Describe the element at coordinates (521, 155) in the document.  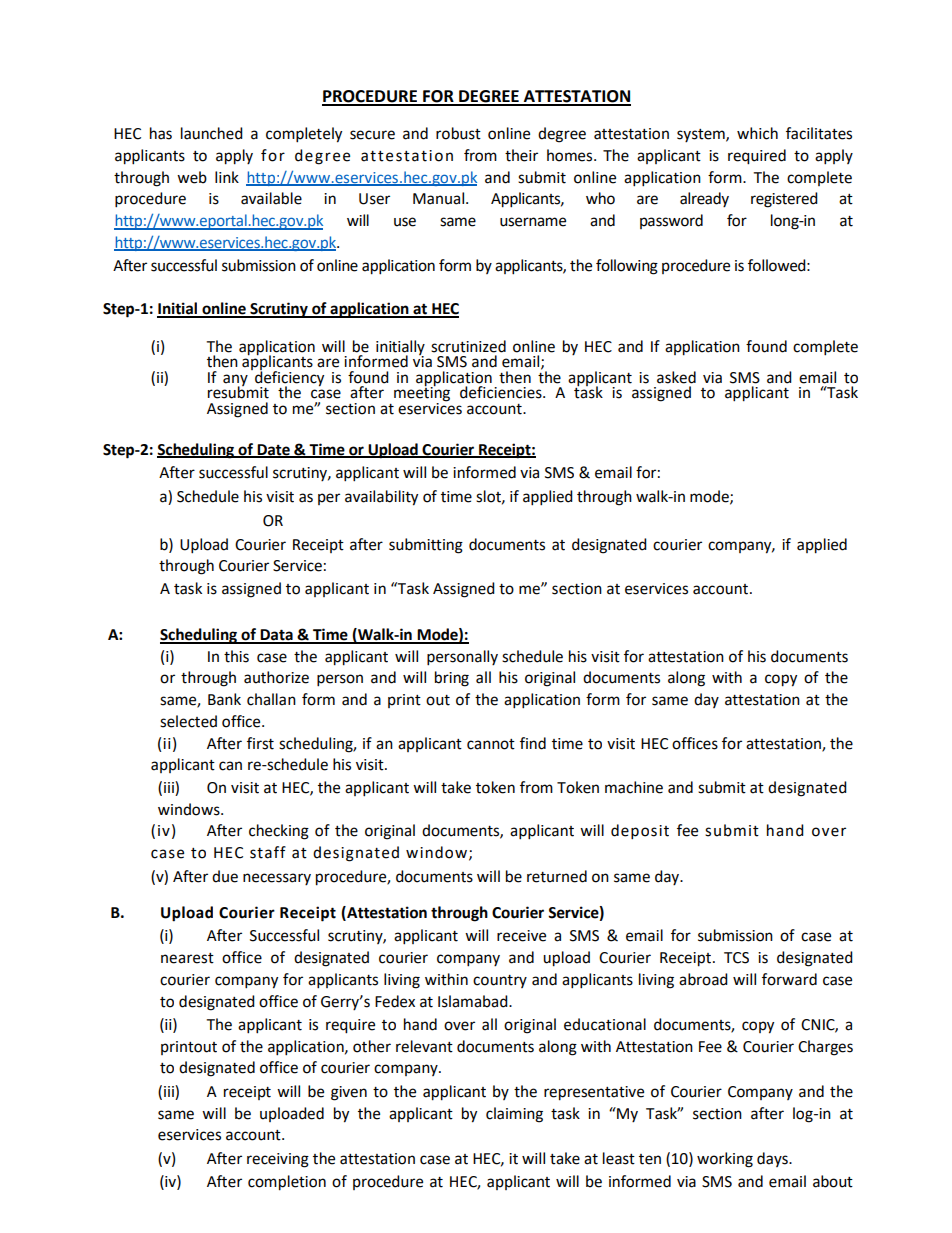
I see `their` at that location.
